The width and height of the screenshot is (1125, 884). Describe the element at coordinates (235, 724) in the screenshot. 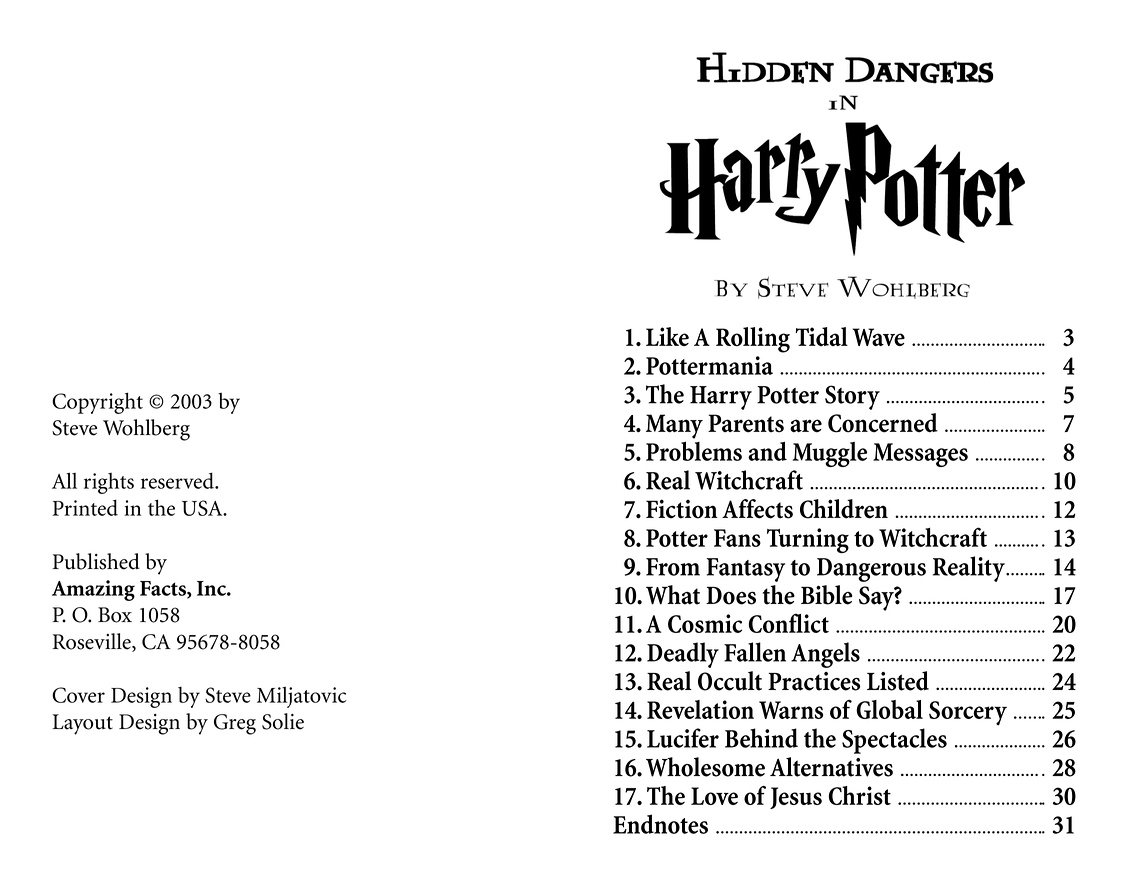

I see `Greg` at that location.
